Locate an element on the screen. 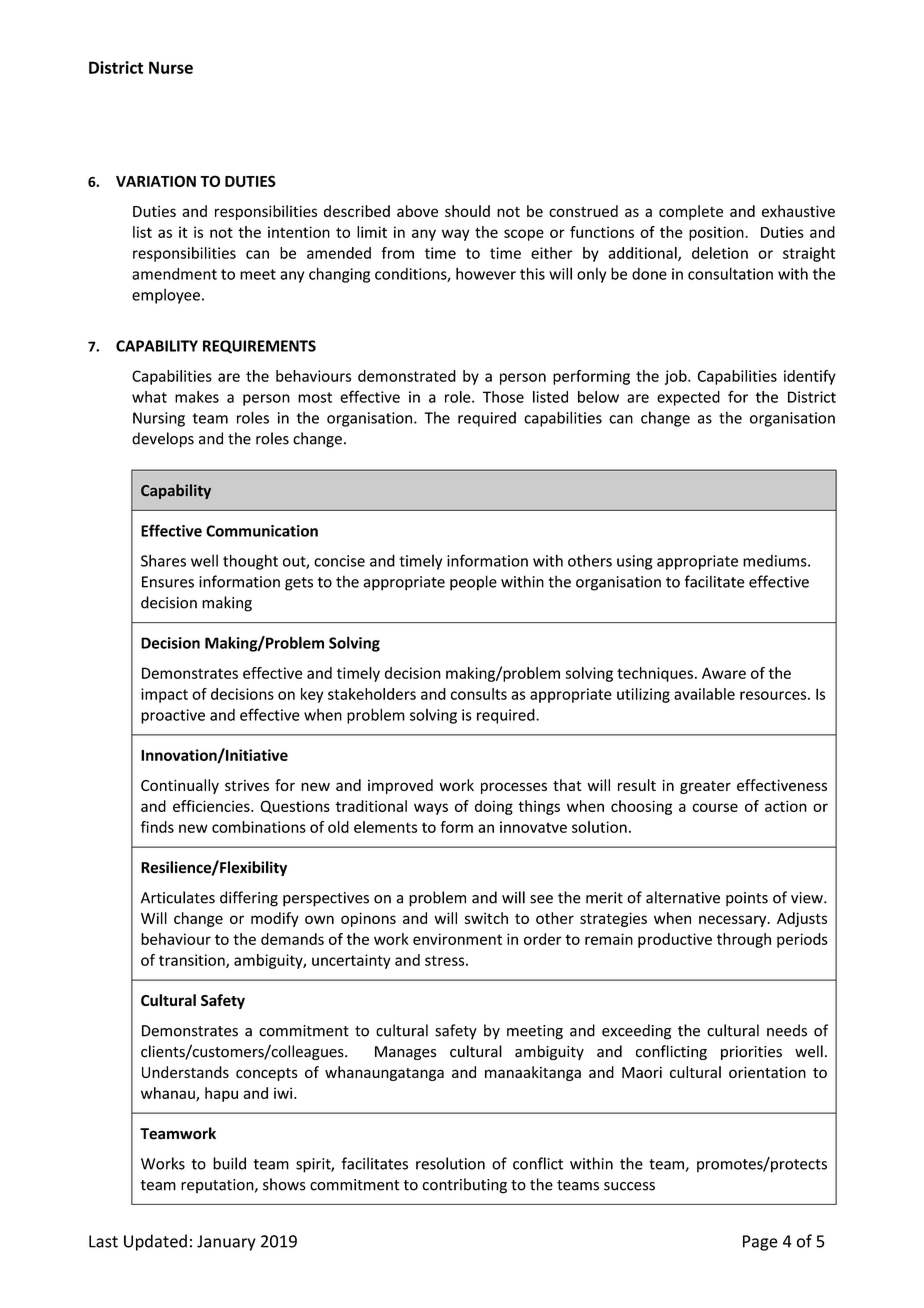 The image size is (924, 1308). Aware is located at coordinates (724, 673).
